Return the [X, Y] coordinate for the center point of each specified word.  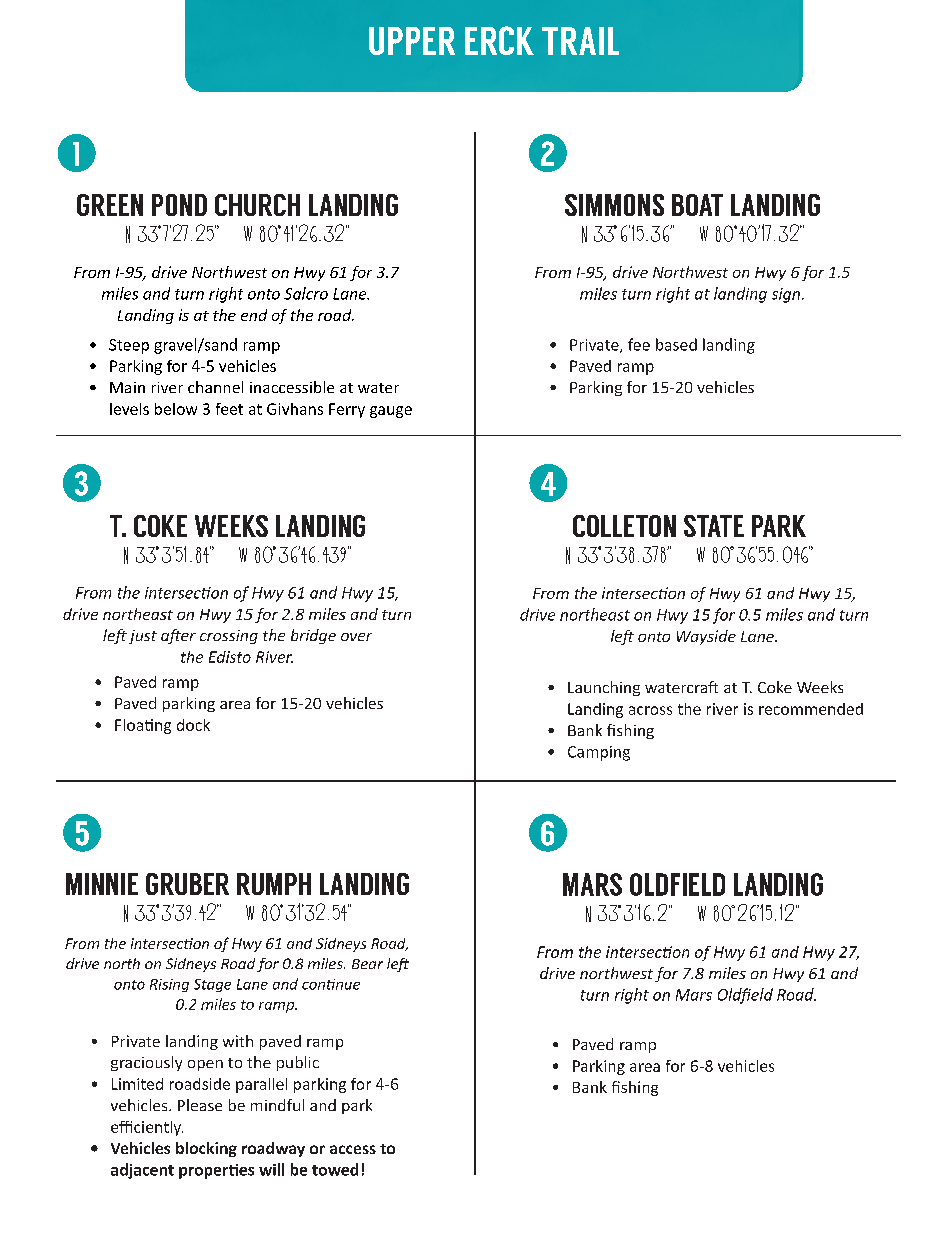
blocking [206, 1149]
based [676, 344]
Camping [599, 753]
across [650, 710]
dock [193, 725]
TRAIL [580, 41]
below [176, 409]
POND [179, 205]
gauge [391, 412]
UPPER [412, 41]
